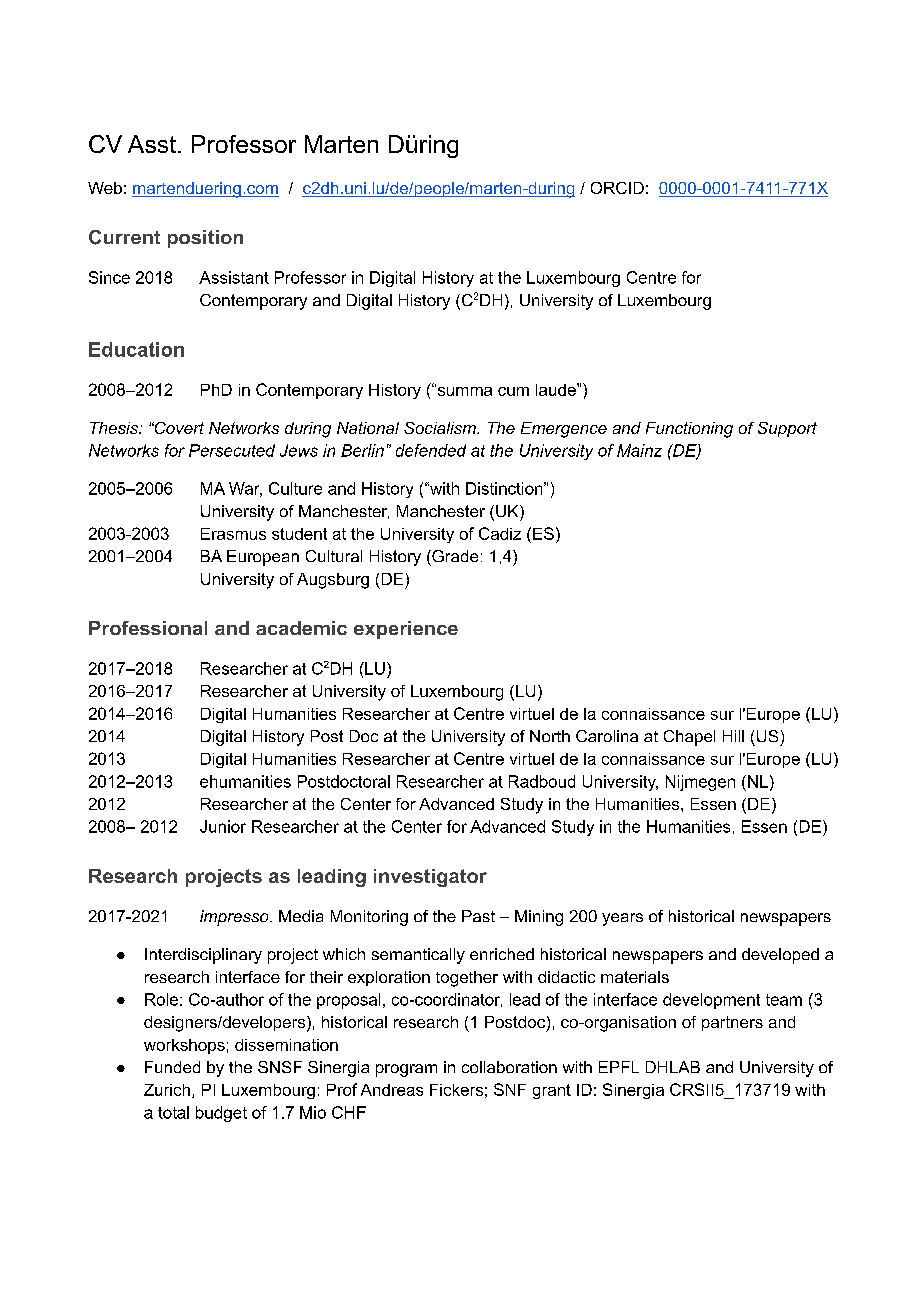 The width and height of the screenshot is (924, 1307). Describe the element at coordinates (301, 628) in the screenshot. I see `academic` at that location.
